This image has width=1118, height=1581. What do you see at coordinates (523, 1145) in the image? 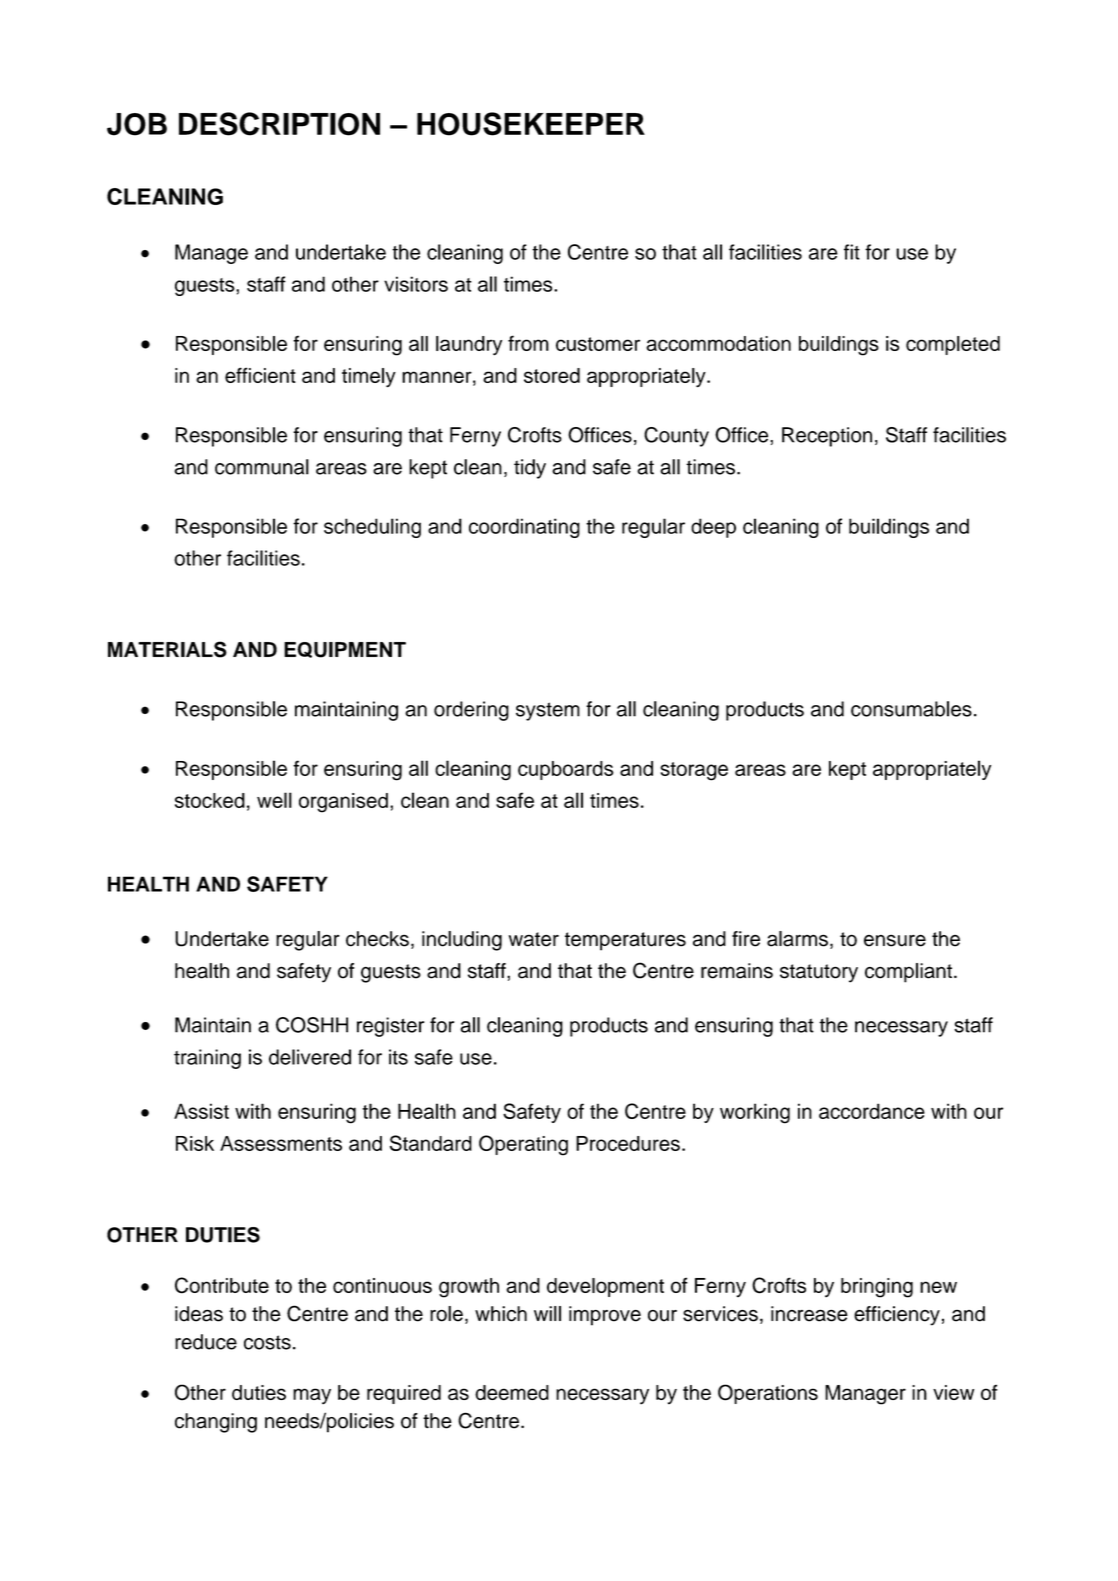
I see `Operating` at bounding box center [523, 1145].
